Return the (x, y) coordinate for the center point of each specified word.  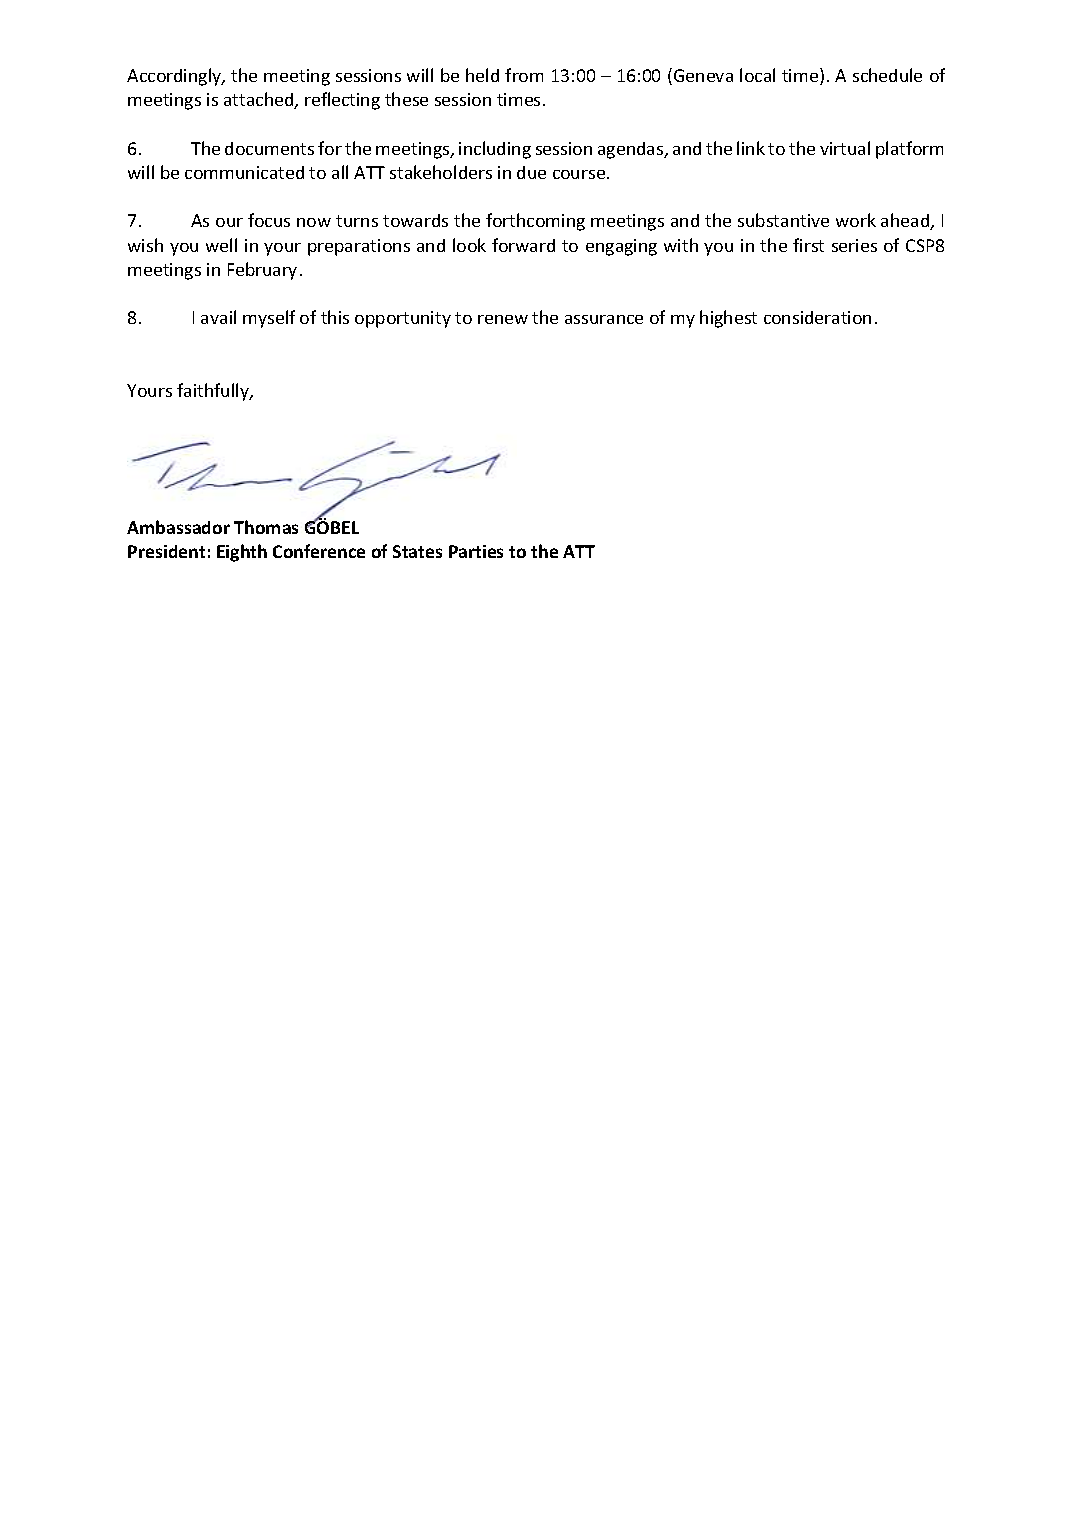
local (757, 75)
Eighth (242, 553)
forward (523, 245)
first (808, 245)
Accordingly (175, 77)
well (221, 245)
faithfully (214, 392)
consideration (817, 317)
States (417, 551)
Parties (476, 551)
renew (503, 319)
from (524, 75)
